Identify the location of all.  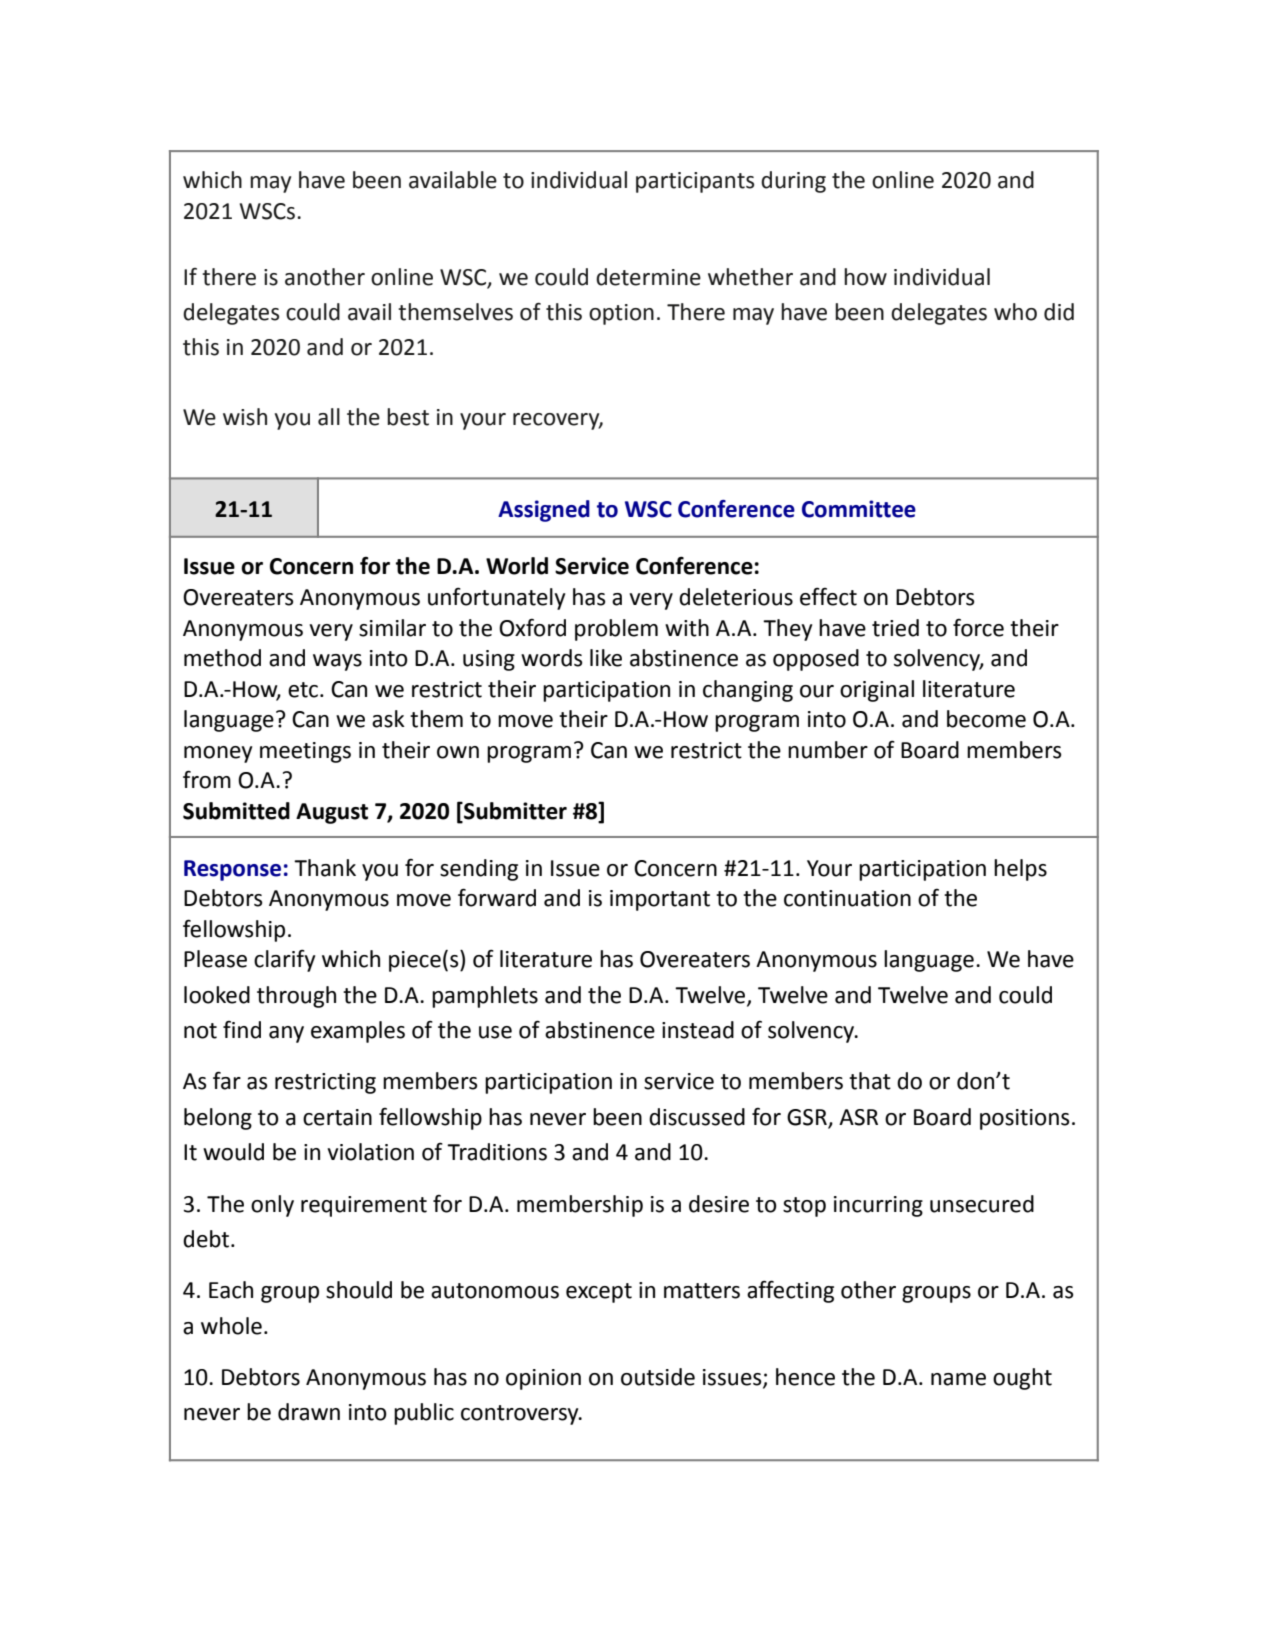
(329, 417).
